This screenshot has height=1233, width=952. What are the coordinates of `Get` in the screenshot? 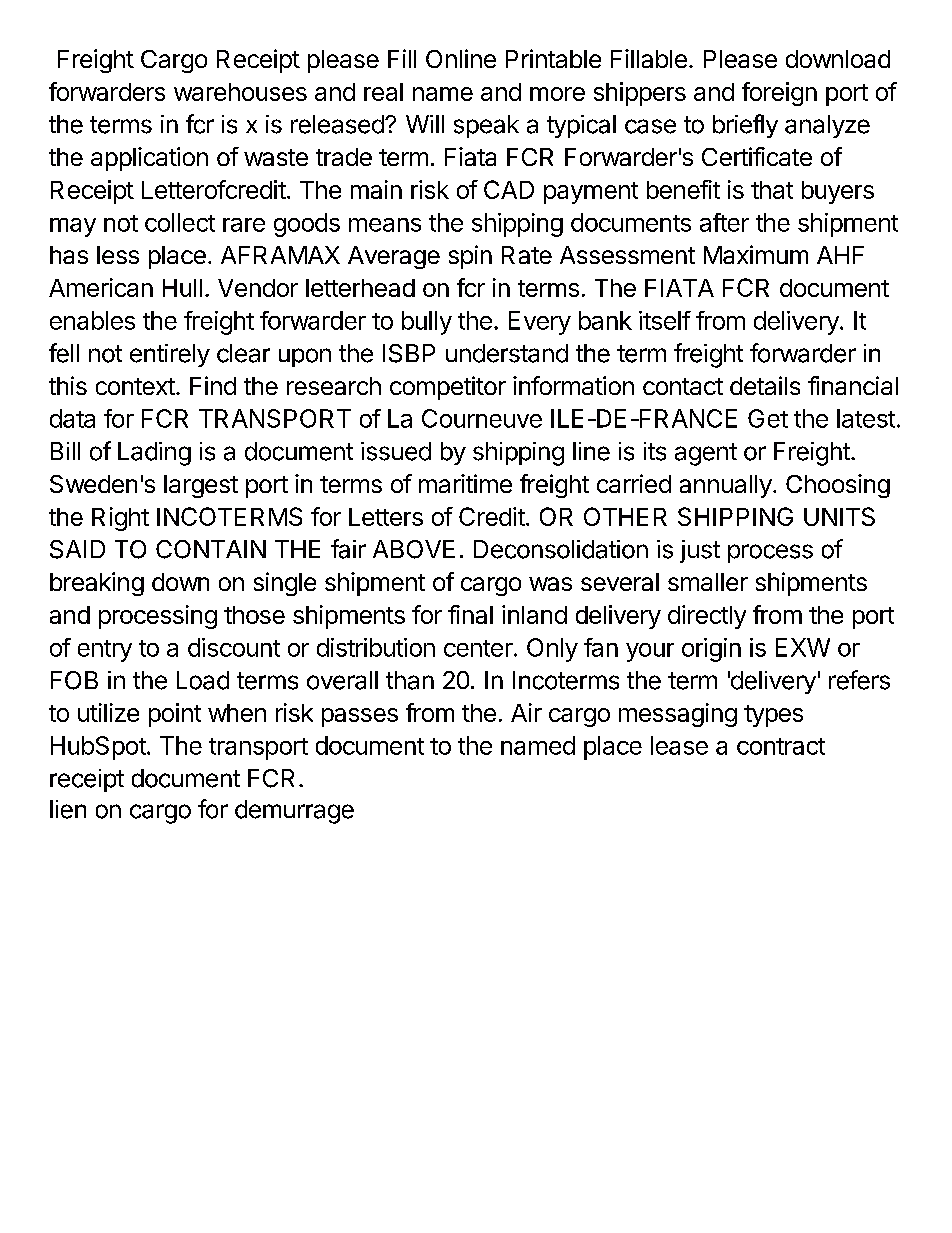 It's located at (768, 418).
